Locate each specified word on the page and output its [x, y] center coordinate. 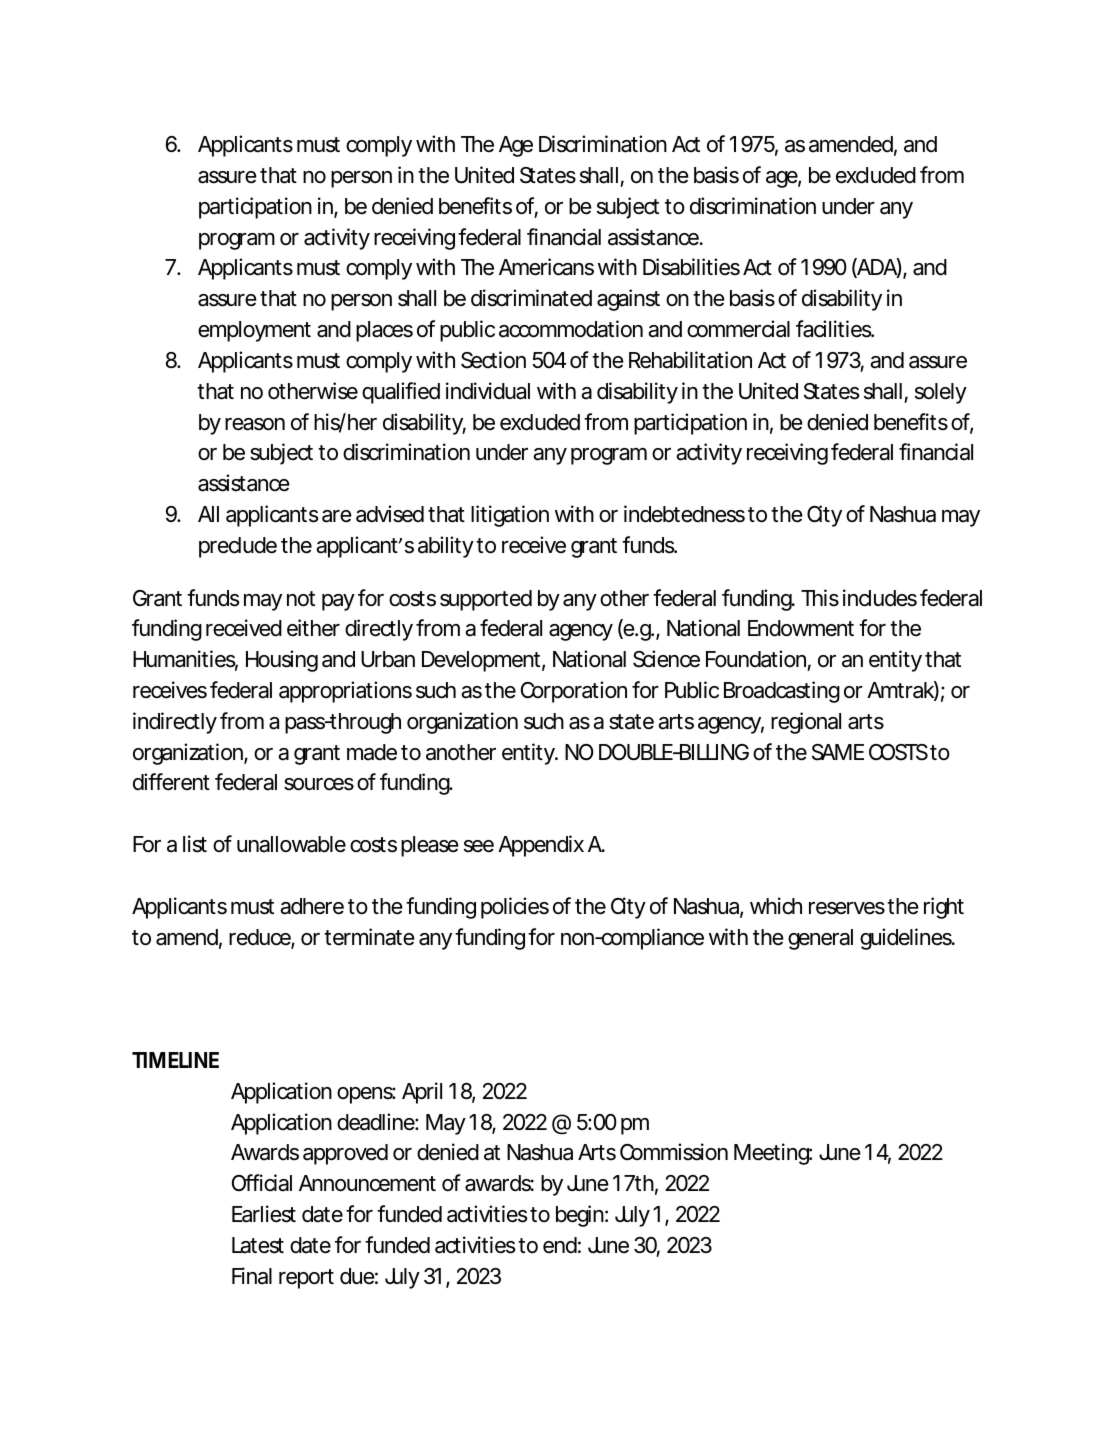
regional [806, 723]
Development [481, 661]
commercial [738, 329]
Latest [258, 1245]
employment [254, 331]
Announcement [367, 1183]
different [171, 782]
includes [880, 598]
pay [338, 602]
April [422, 1093]
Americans [546, 267]
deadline [376, 1122]
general [820, 939]
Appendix [541, 846]
